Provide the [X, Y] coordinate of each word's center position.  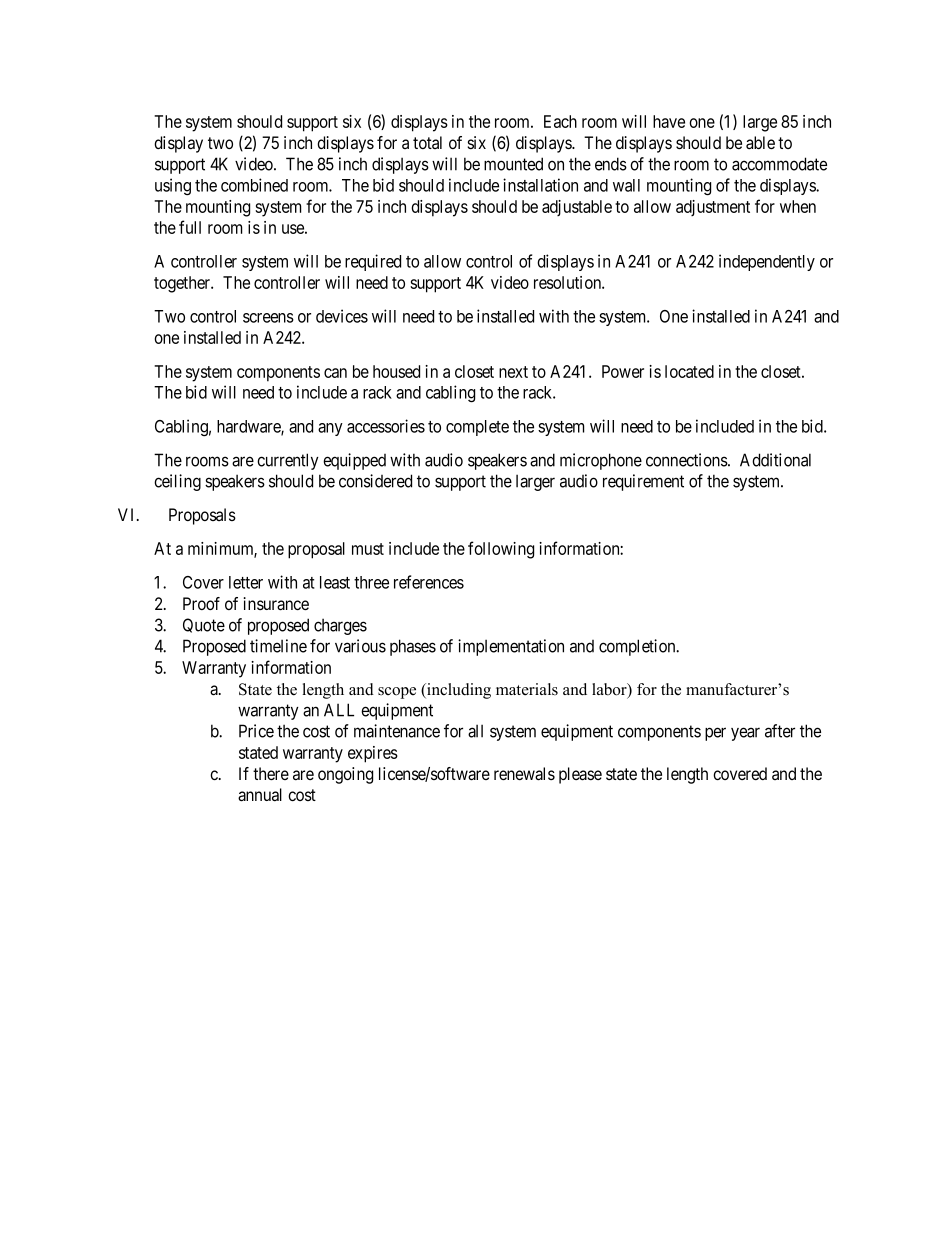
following [501, 550]
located [689, 371]
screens [268, 318]
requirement [643, 482]
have [669, 121]
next [513, 372]
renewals [524, 774]
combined [254, 185]
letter [246, 582]
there [271, 773]
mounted [513, 164]
